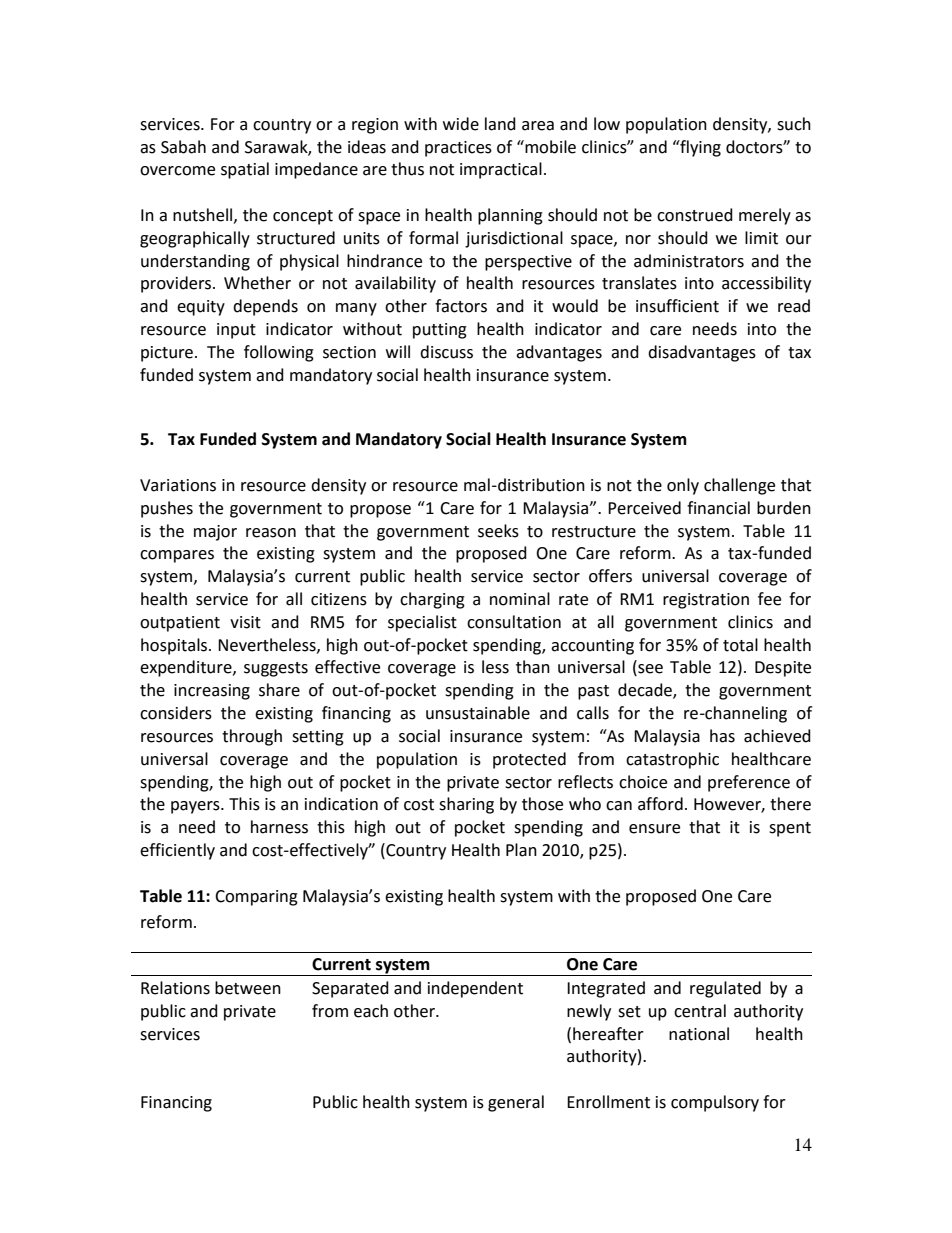 The height and width of the image is (1233, 952). I want to click on practices, so click(458, 149).
